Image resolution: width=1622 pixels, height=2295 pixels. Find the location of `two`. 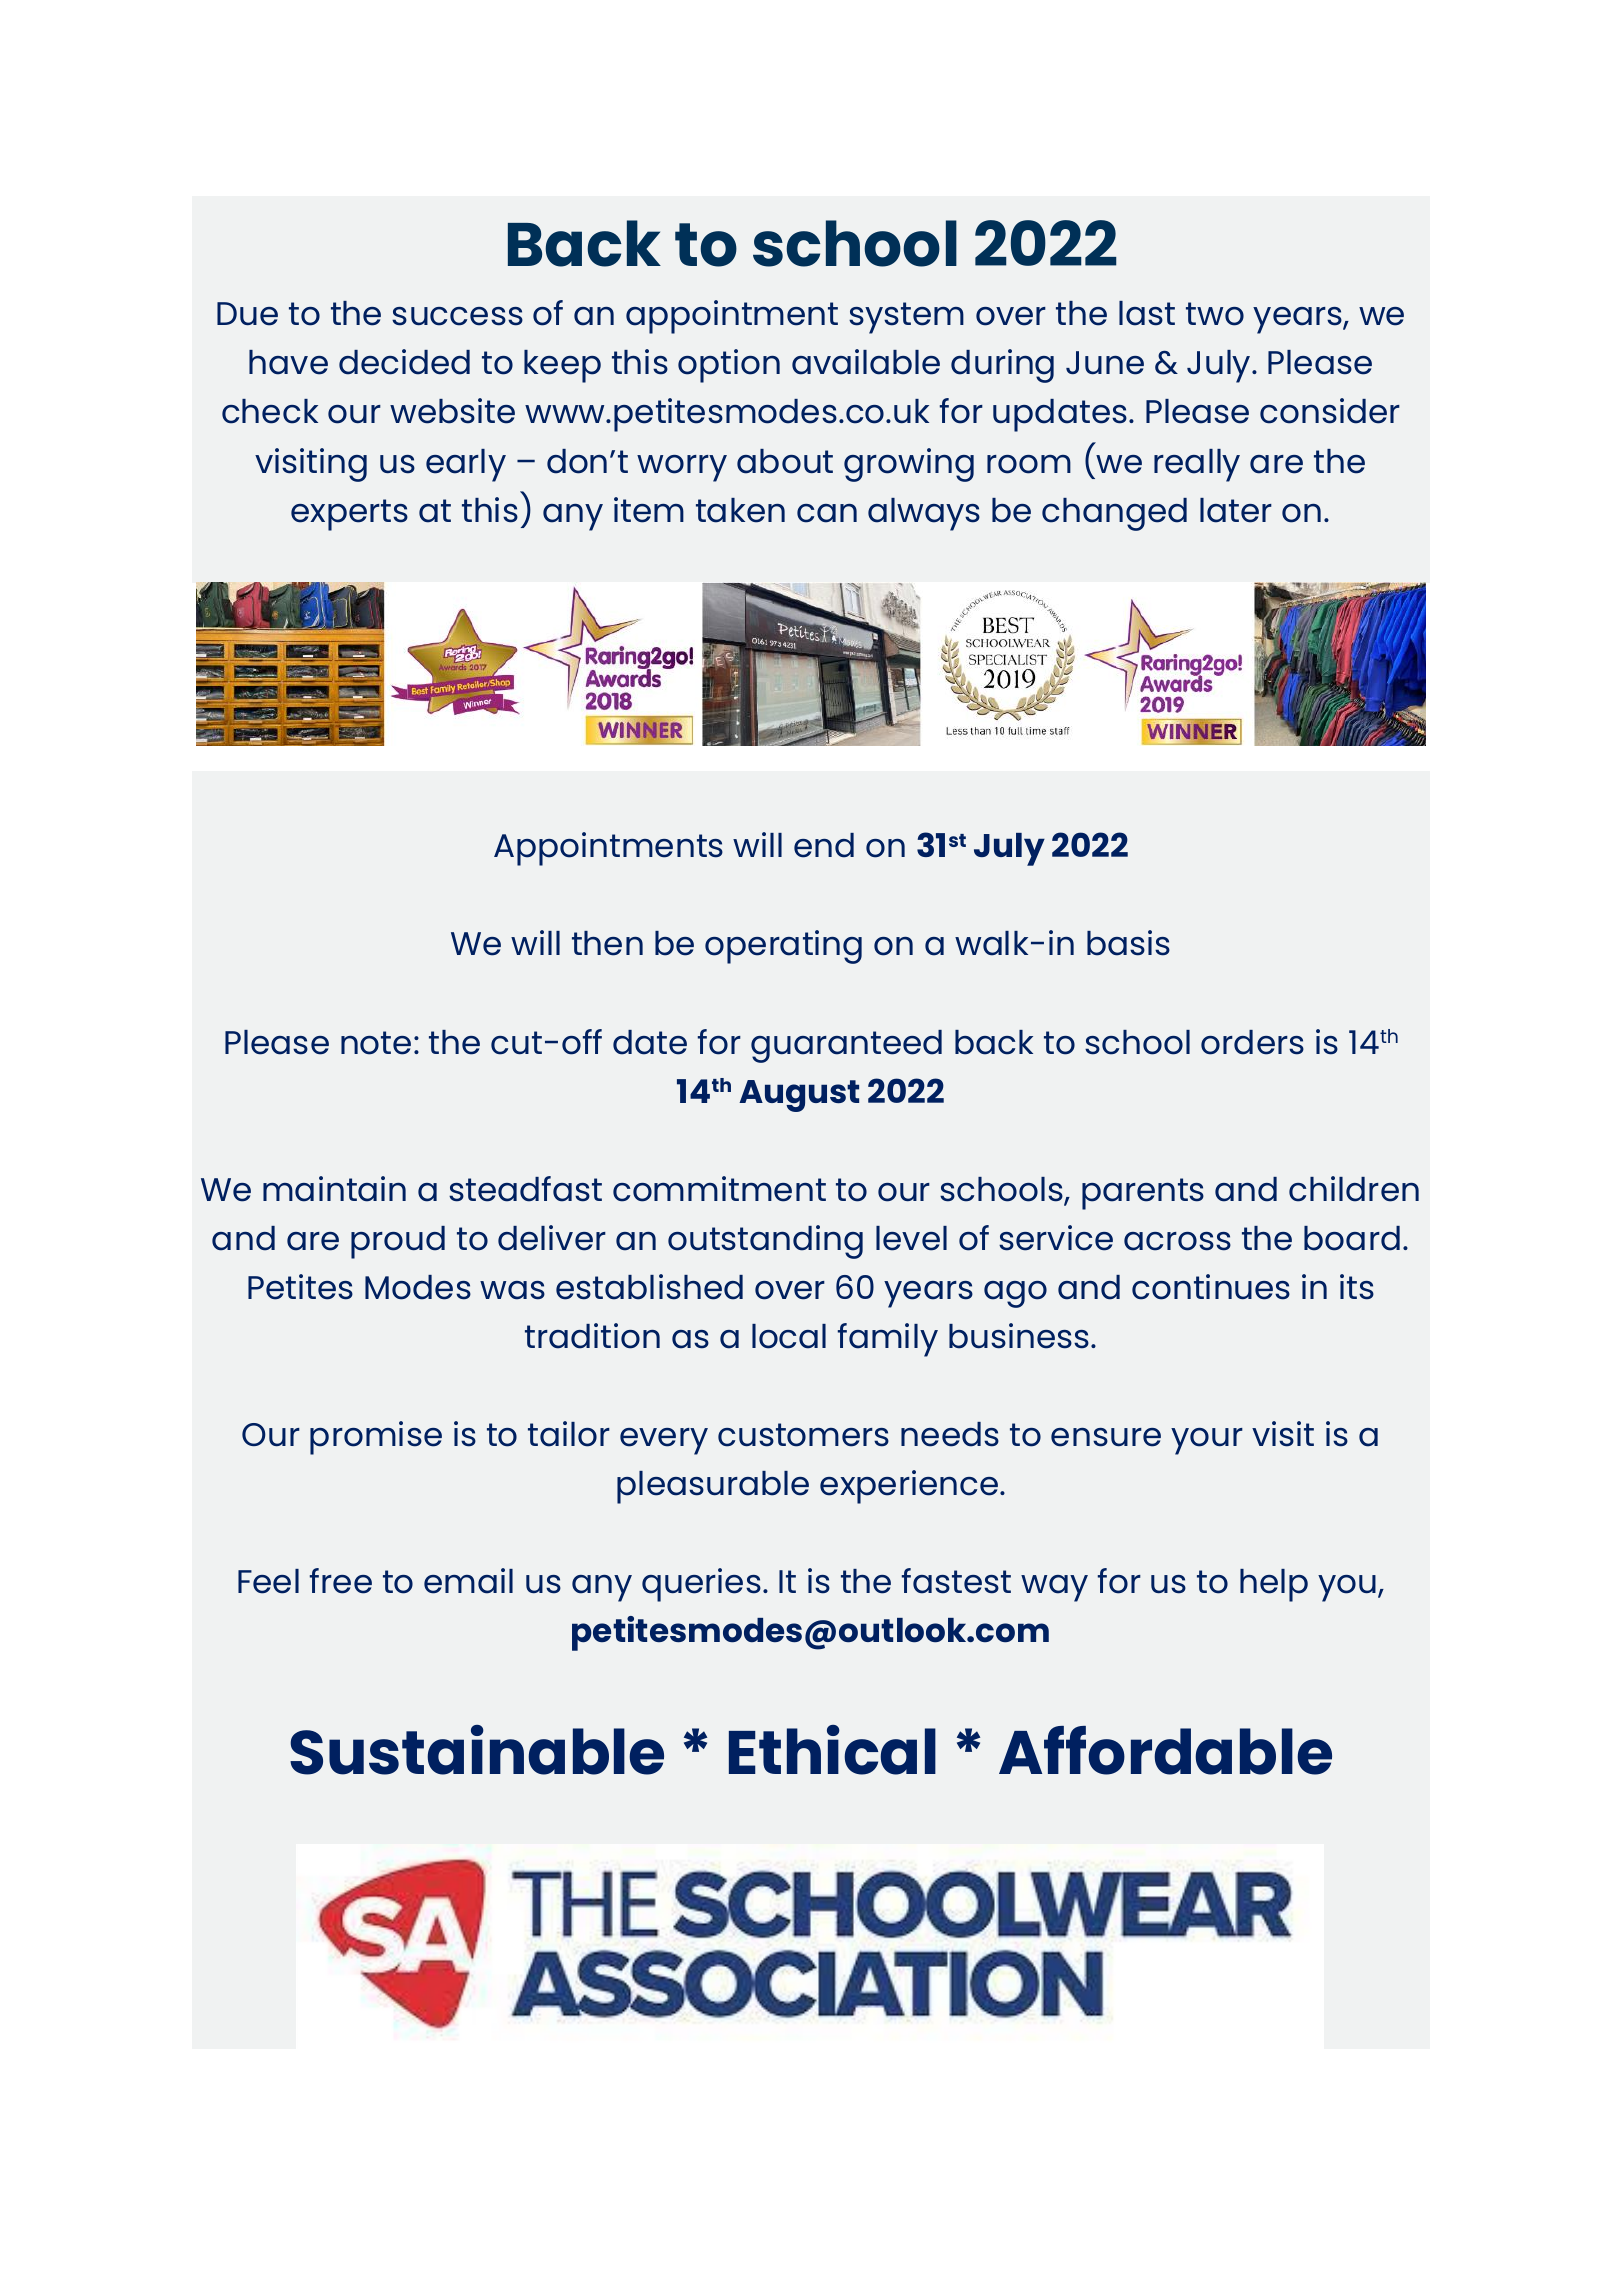

two is located at coordinates (1215, 314).
